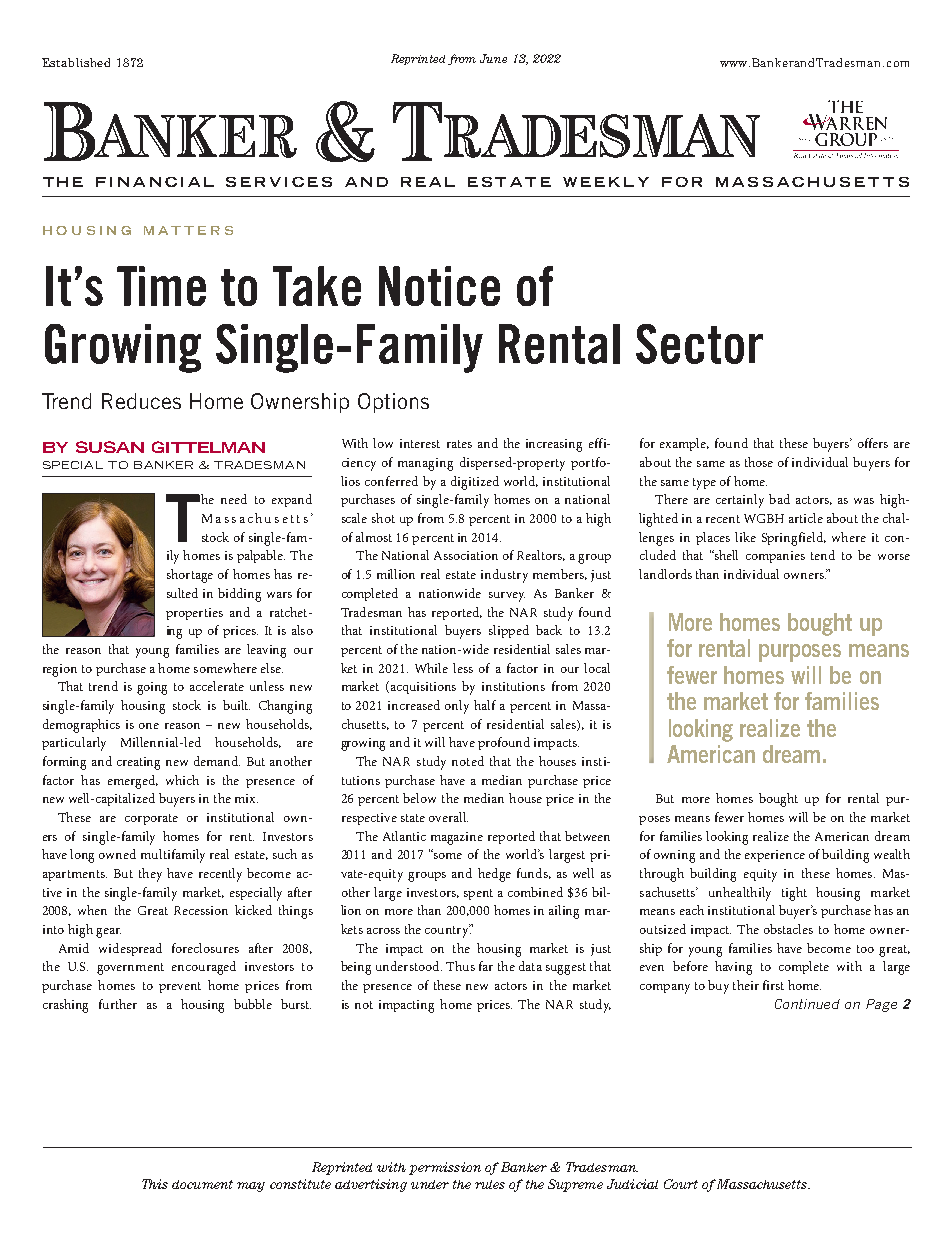 Image resolution: width=952 pixels, height=1233 pixels. Describe the element at coordinates (794, 894) in the screenshot. I see `tight` at that location.
